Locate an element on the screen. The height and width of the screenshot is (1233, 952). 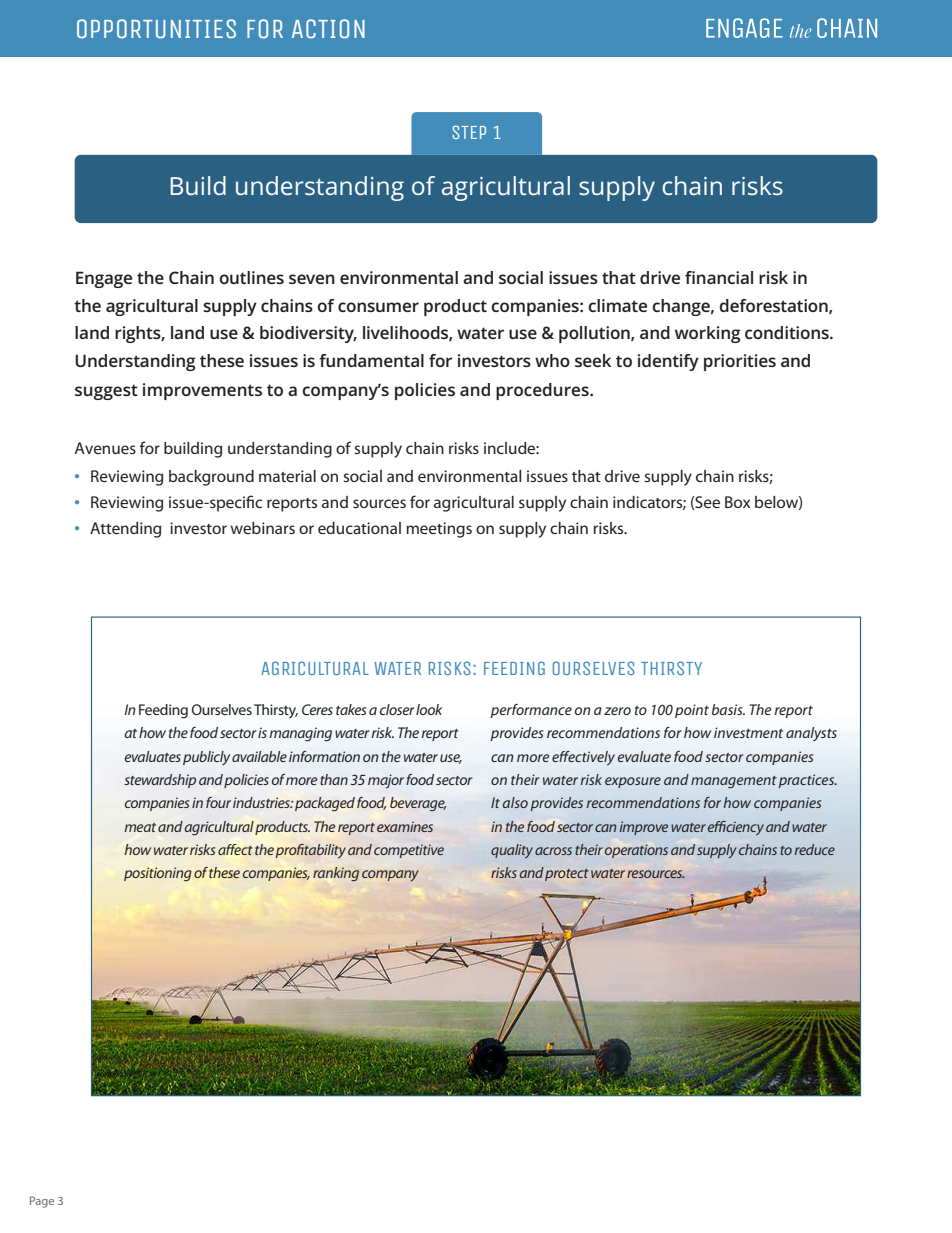
basis is located at coordinates (728, 709).
